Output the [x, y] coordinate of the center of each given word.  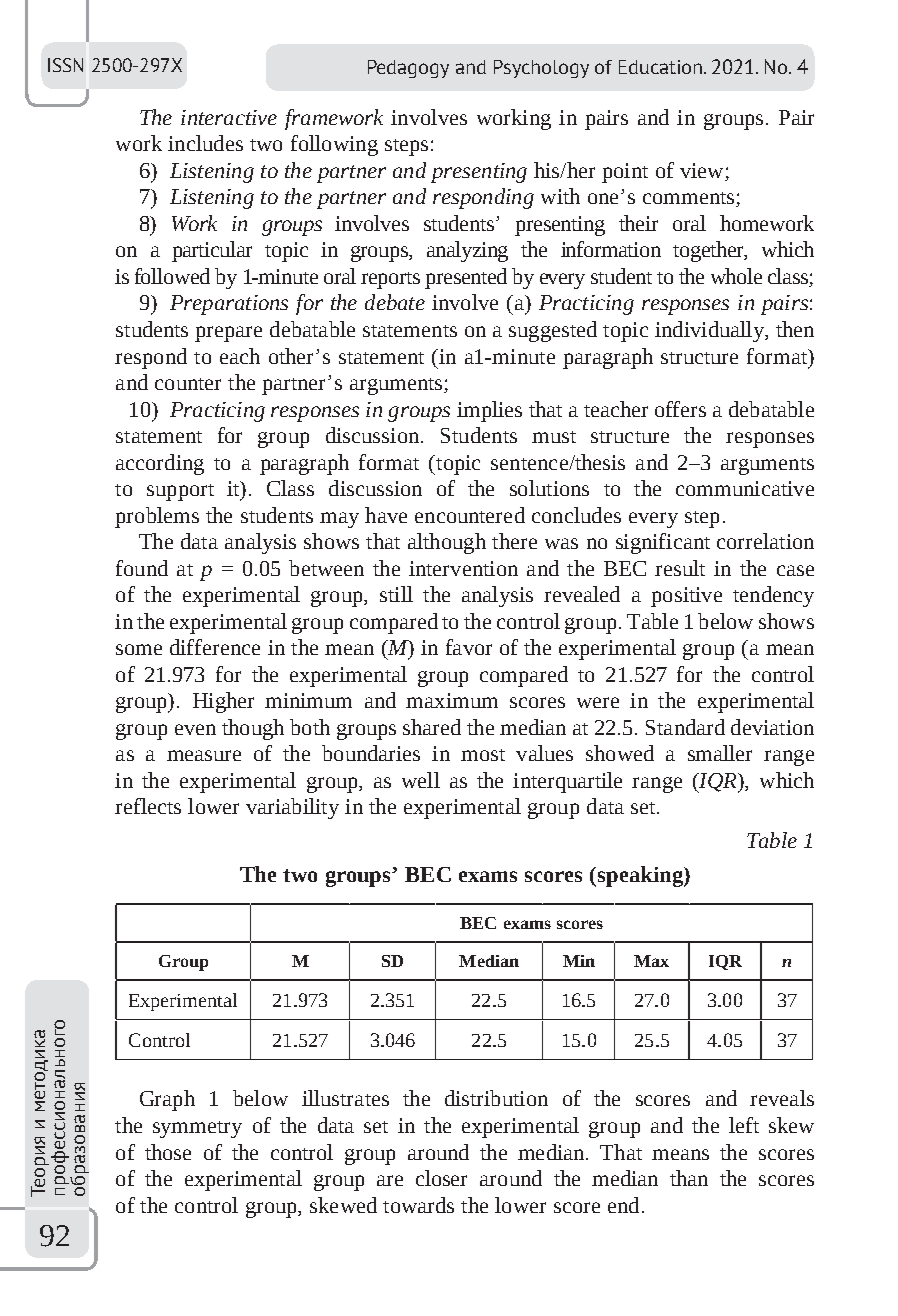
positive [686, 597]
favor [469, 647]
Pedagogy [408, 69]
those [168, 1152]
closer [441, 1178]
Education [660, 67]
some [139, 649]
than [689, 1178]
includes [205, 143]
